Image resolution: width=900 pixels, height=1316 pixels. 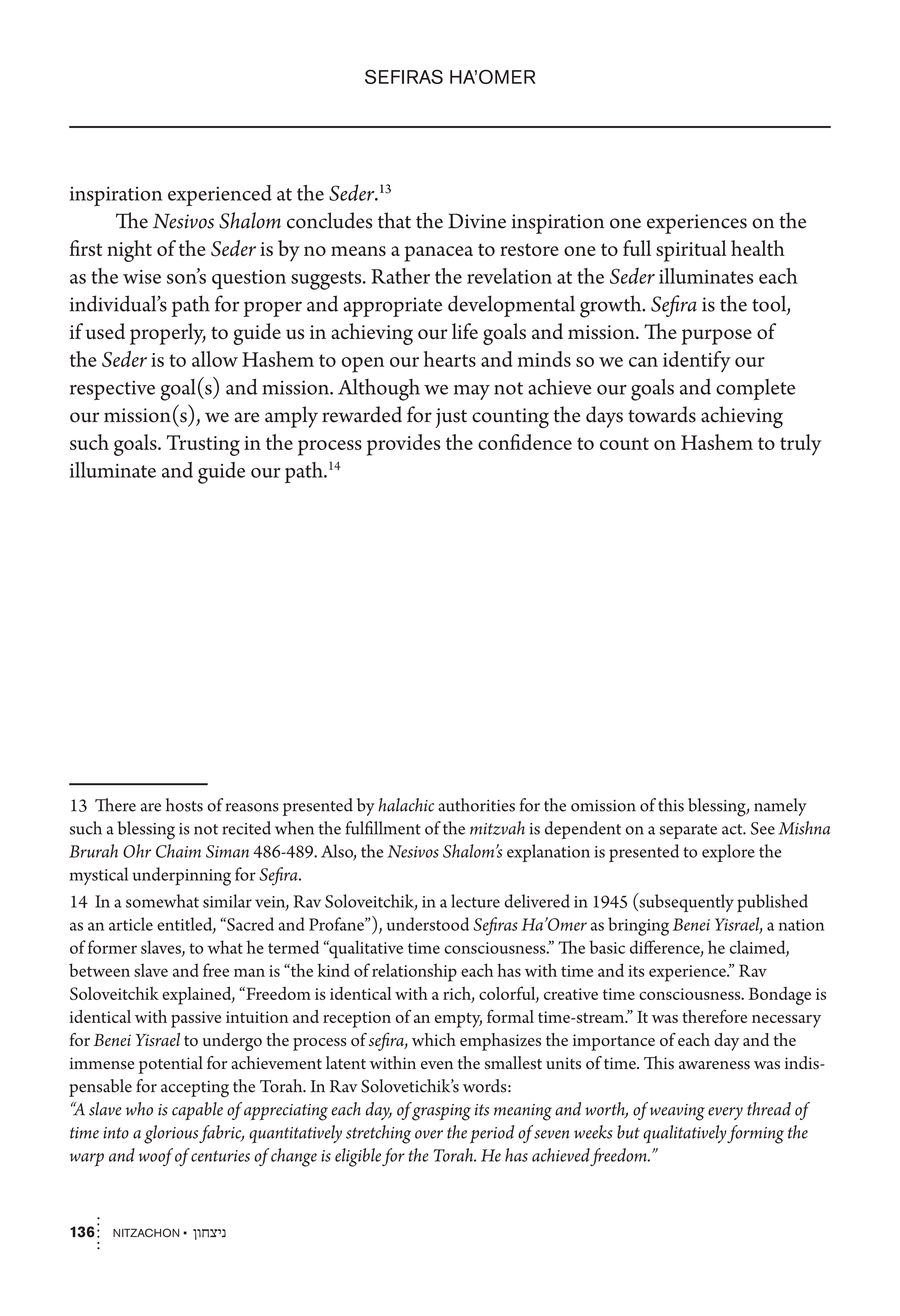 I want to click on namely, so click(x=780, y=807).
